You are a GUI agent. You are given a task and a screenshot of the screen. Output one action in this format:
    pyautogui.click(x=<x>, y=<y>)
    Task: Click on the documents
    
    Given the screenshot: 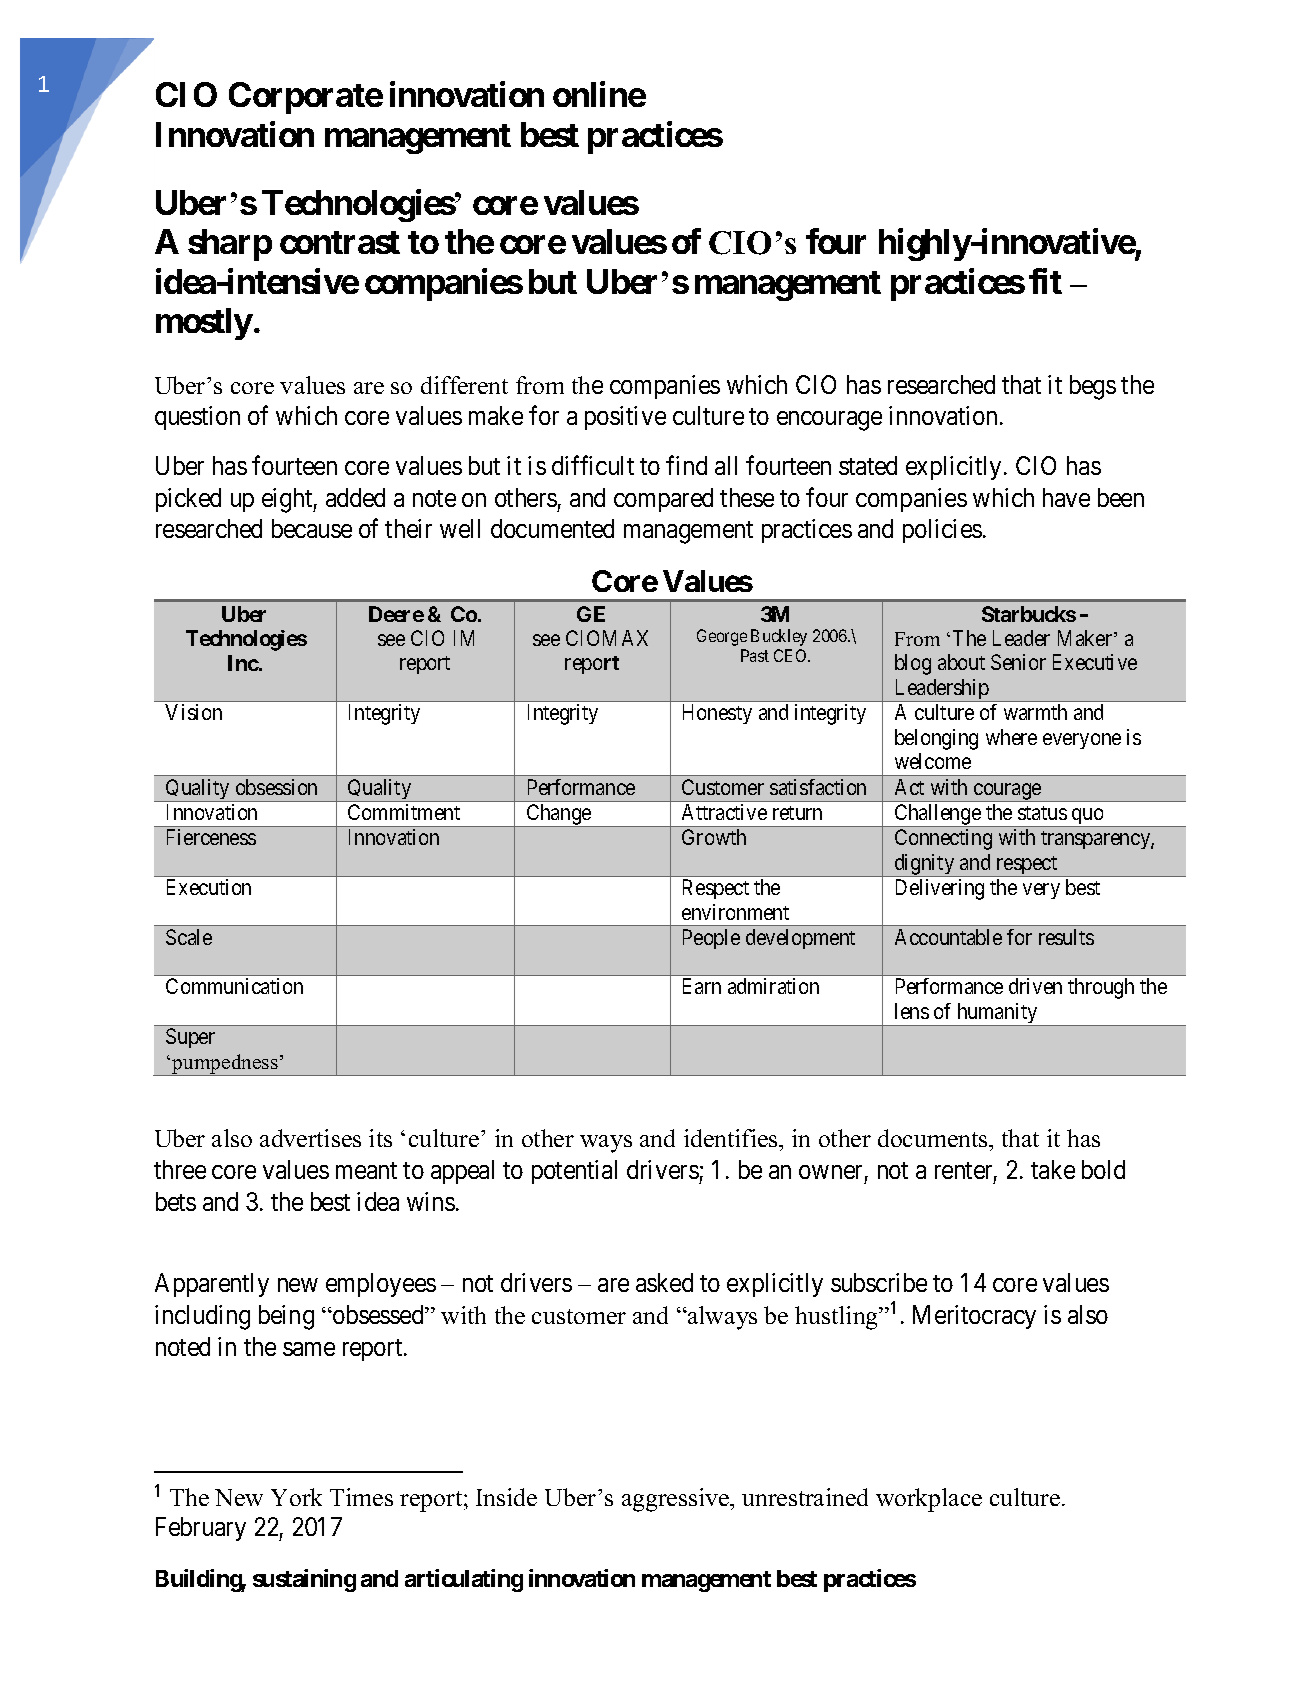 What is the action you would take?
    pyautogui.click(x=934, y=1138)
